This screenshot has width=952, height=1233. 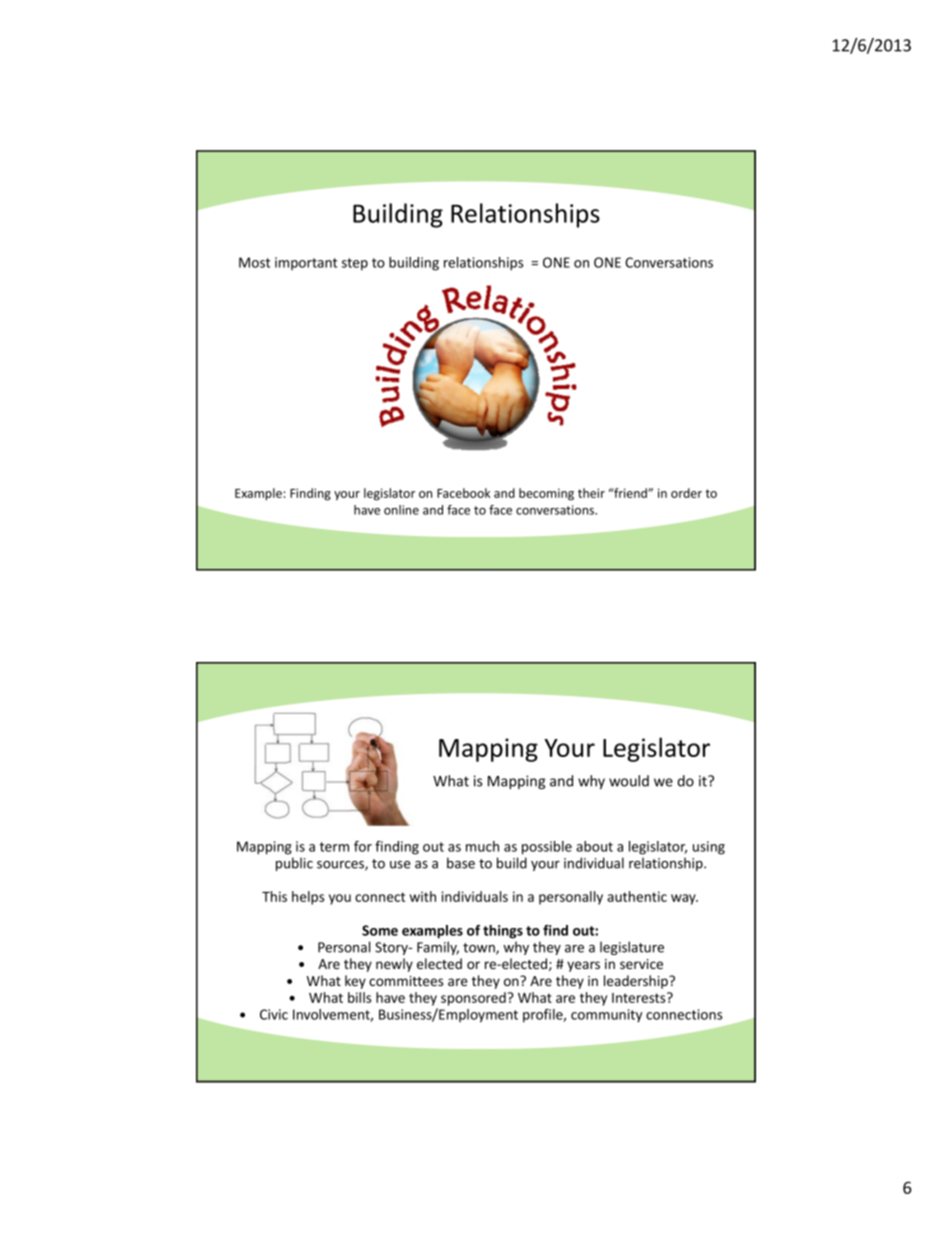 What do you see at coordinates (474, 999) in the screenshot?
I see `sponsored` at bounding box center [474, 999].
